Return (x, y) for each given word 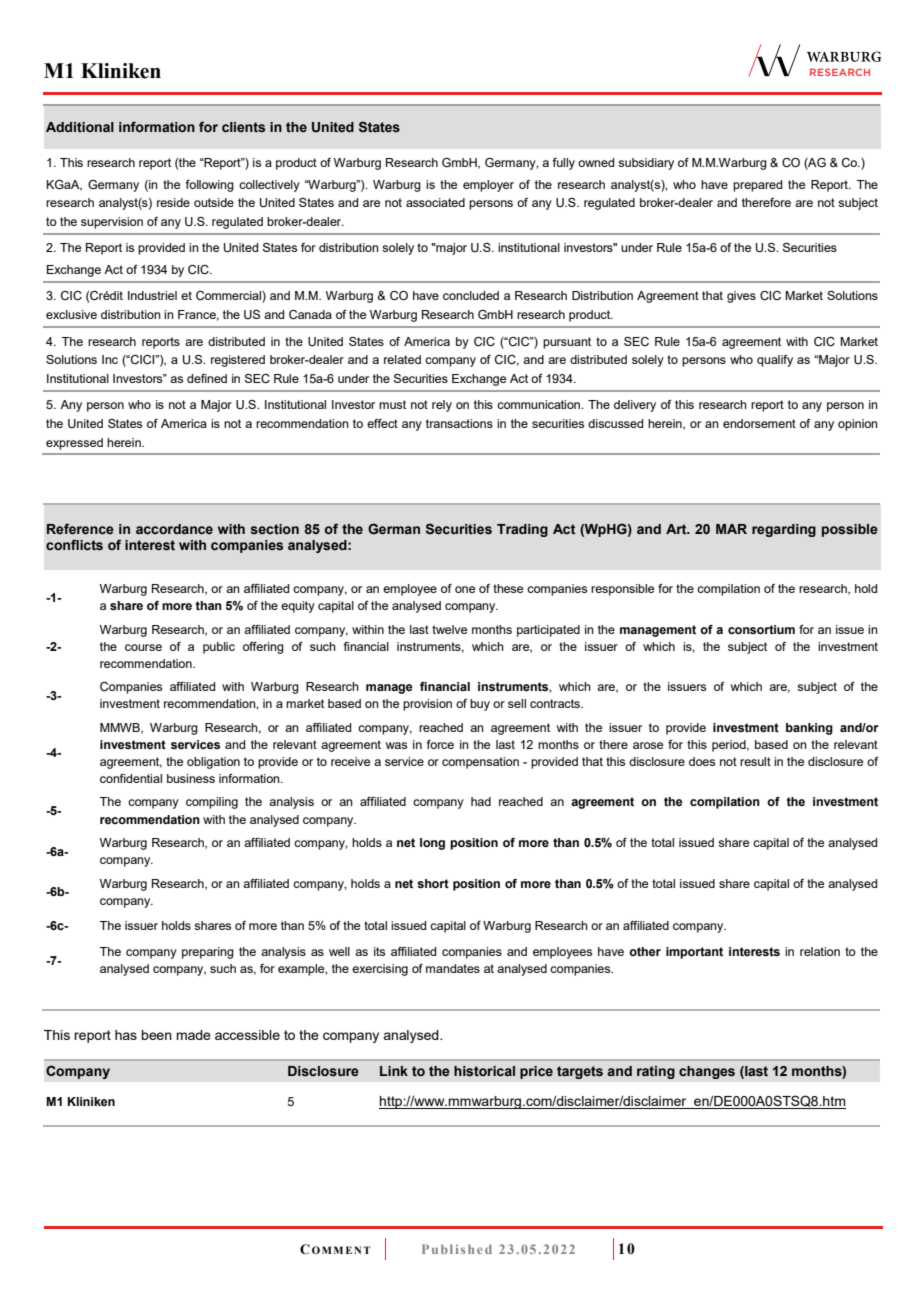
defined (207, 378)
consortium (761, 629)
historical (484, 1071)
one (465, 589)
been (156, 1035)
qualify (775, 361)
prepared (757, 186)
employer (488, 186)
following (209, 186)
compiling (212, 803)
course (143, 647)
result (755, 761)
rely (442, 406)
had (481, 801)
